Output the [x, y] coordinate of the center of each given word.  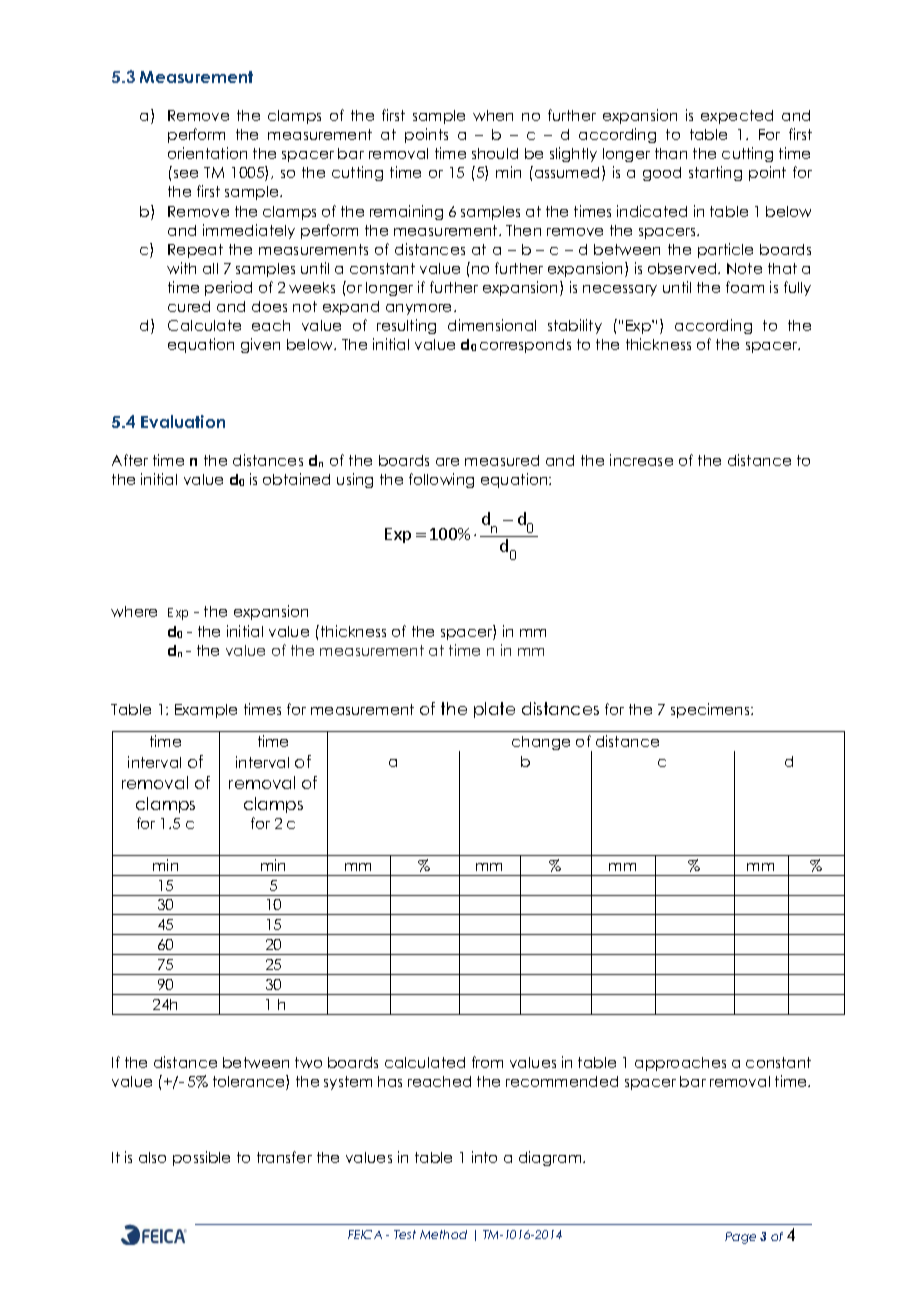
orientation [207, 153]
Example [206, 711]
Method [443, 1234]
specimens [711, 710]
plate [494, 710]
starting [715, 173]
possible [201, 1158]
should [495, 153]
